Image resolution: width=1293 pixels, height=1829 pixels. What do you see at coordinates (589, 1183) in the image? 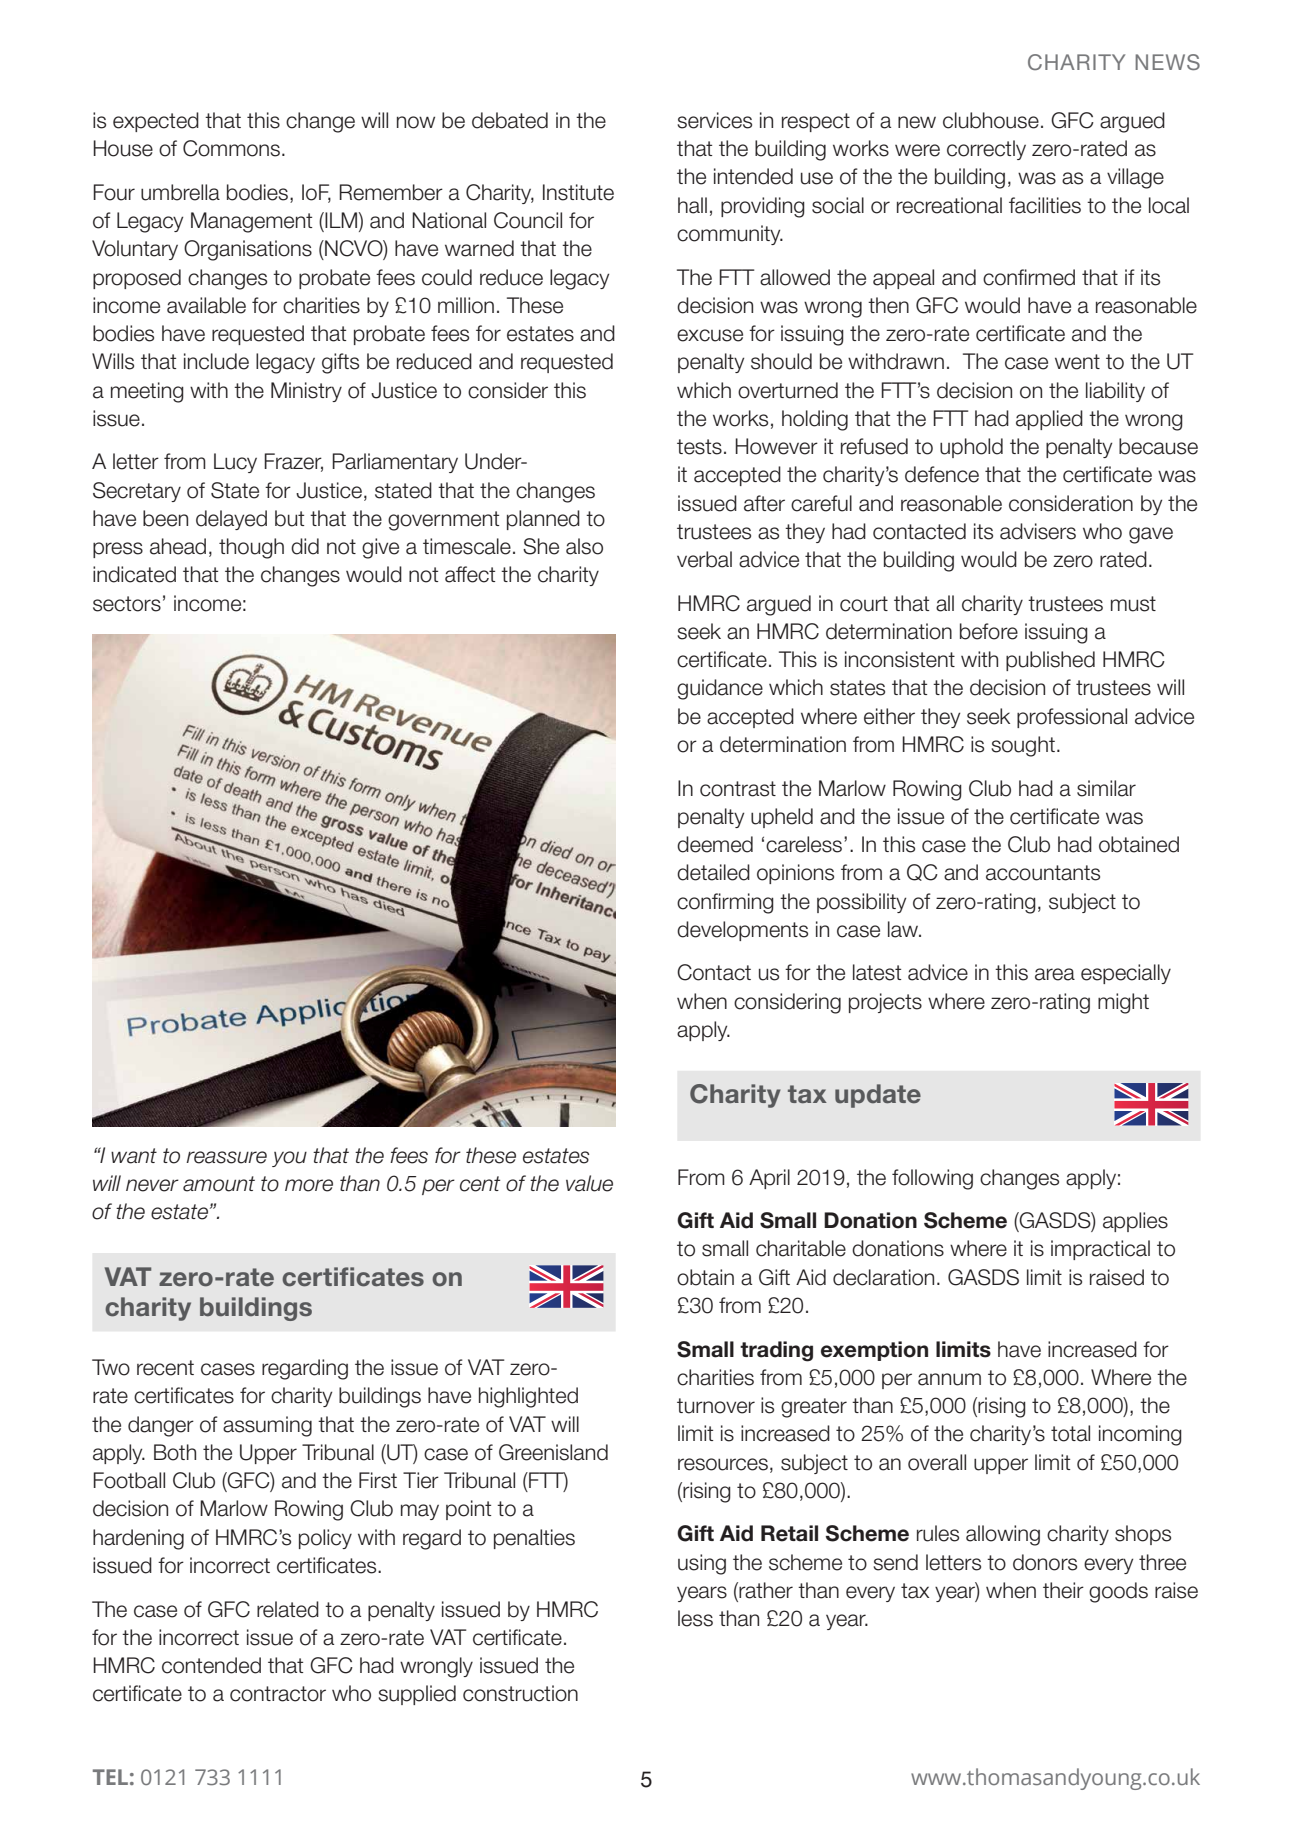
I see `value` at bounding box center [589, 1183].
